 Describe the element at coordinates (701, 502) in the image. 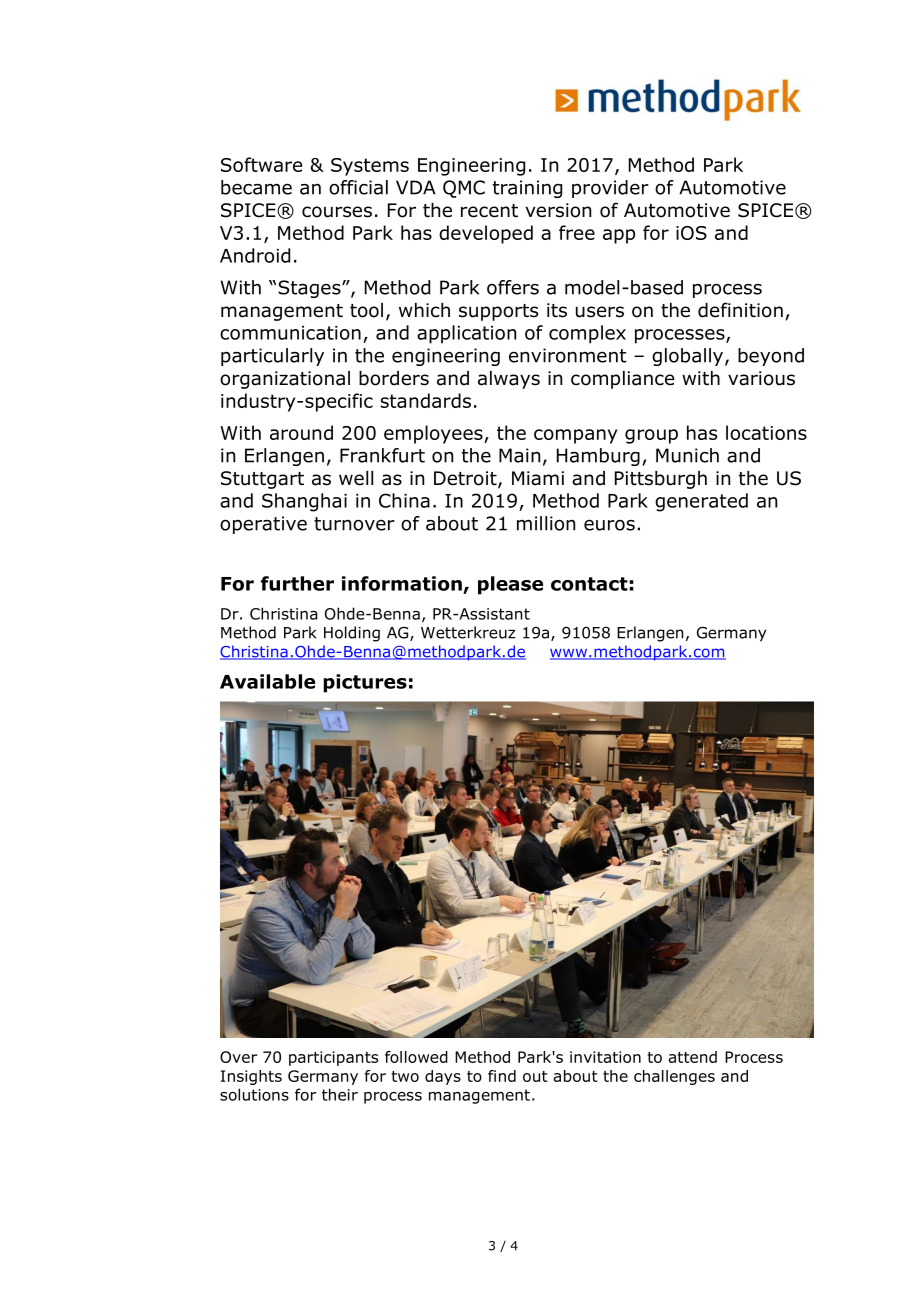

I see `generated` at that location.
